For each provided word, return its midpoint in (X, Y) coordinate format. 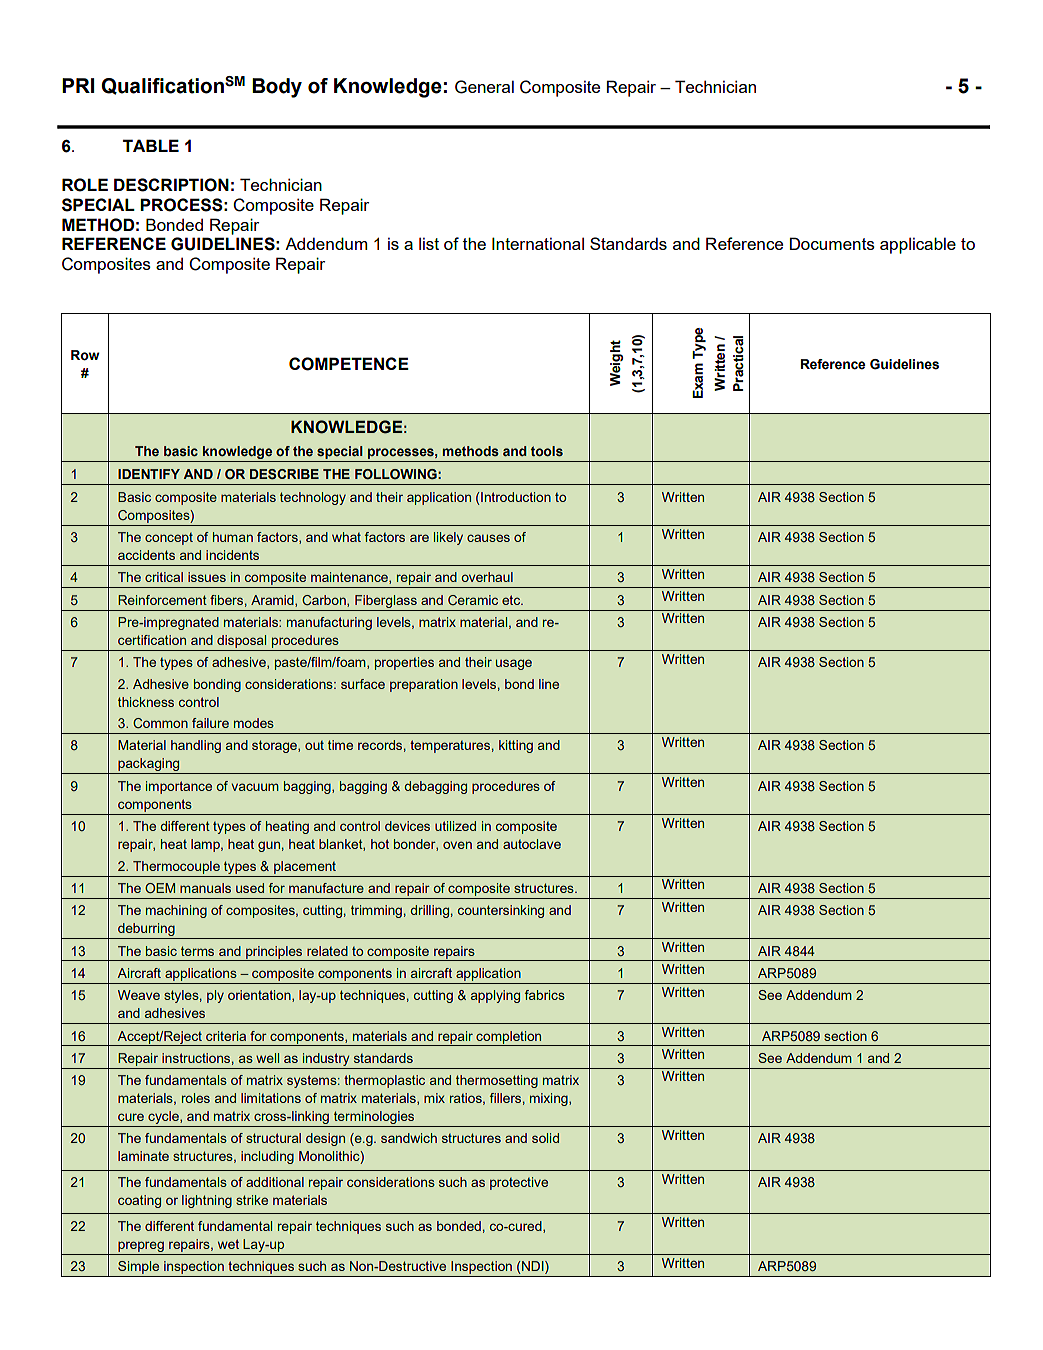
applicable (918, 245)
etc (512, 600)
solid (545, 1138)
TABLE (151, 145)
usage (514, 664)
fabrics (545, 995)
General (484, 87)
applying (495, 996)
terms (197, 951)
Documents (832, 243)
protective (519, 1183)
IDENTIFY (149, 474)
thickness (146, 702)
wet (228, 1244)
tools (547, 451)
